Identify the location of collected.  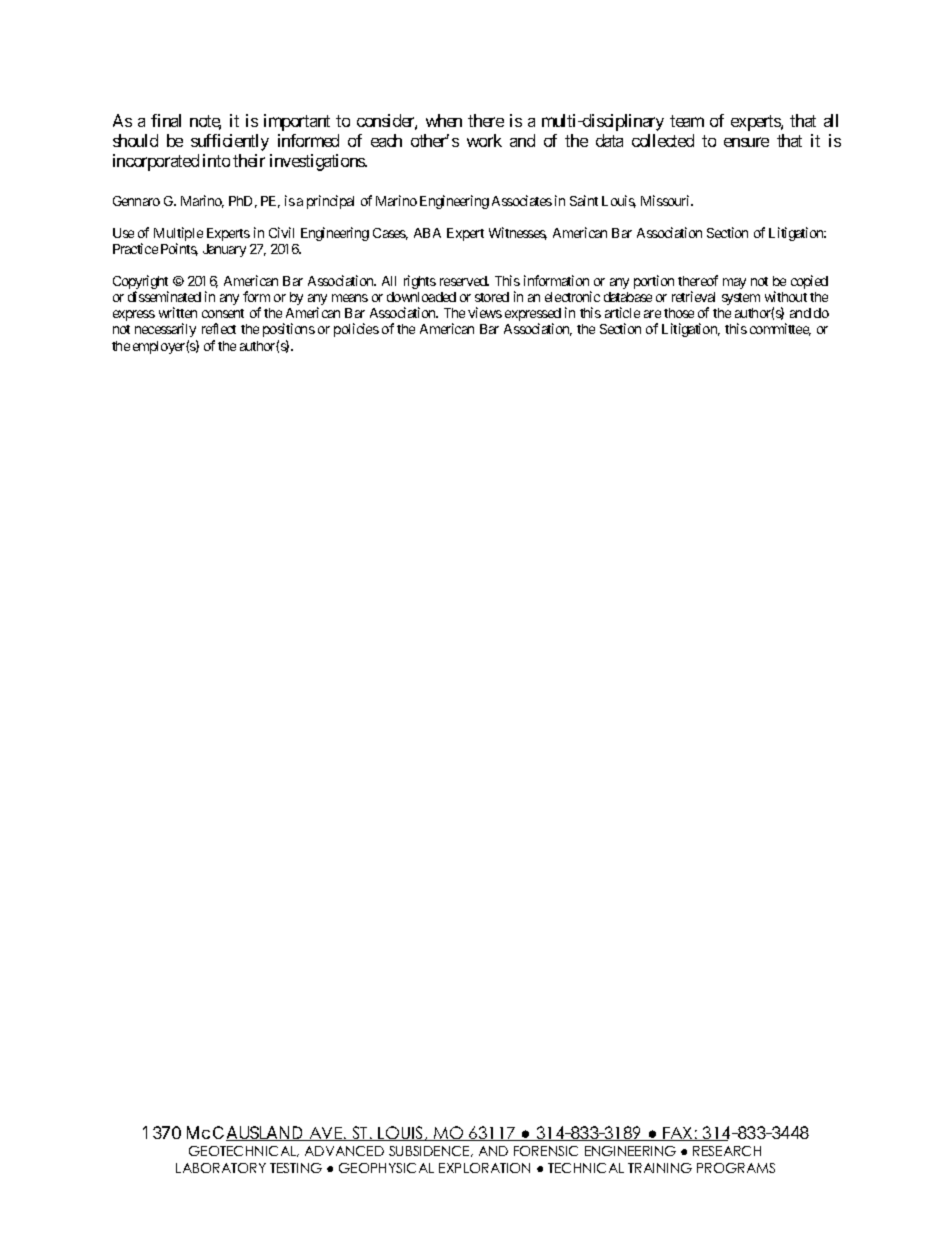
(663, 140).
